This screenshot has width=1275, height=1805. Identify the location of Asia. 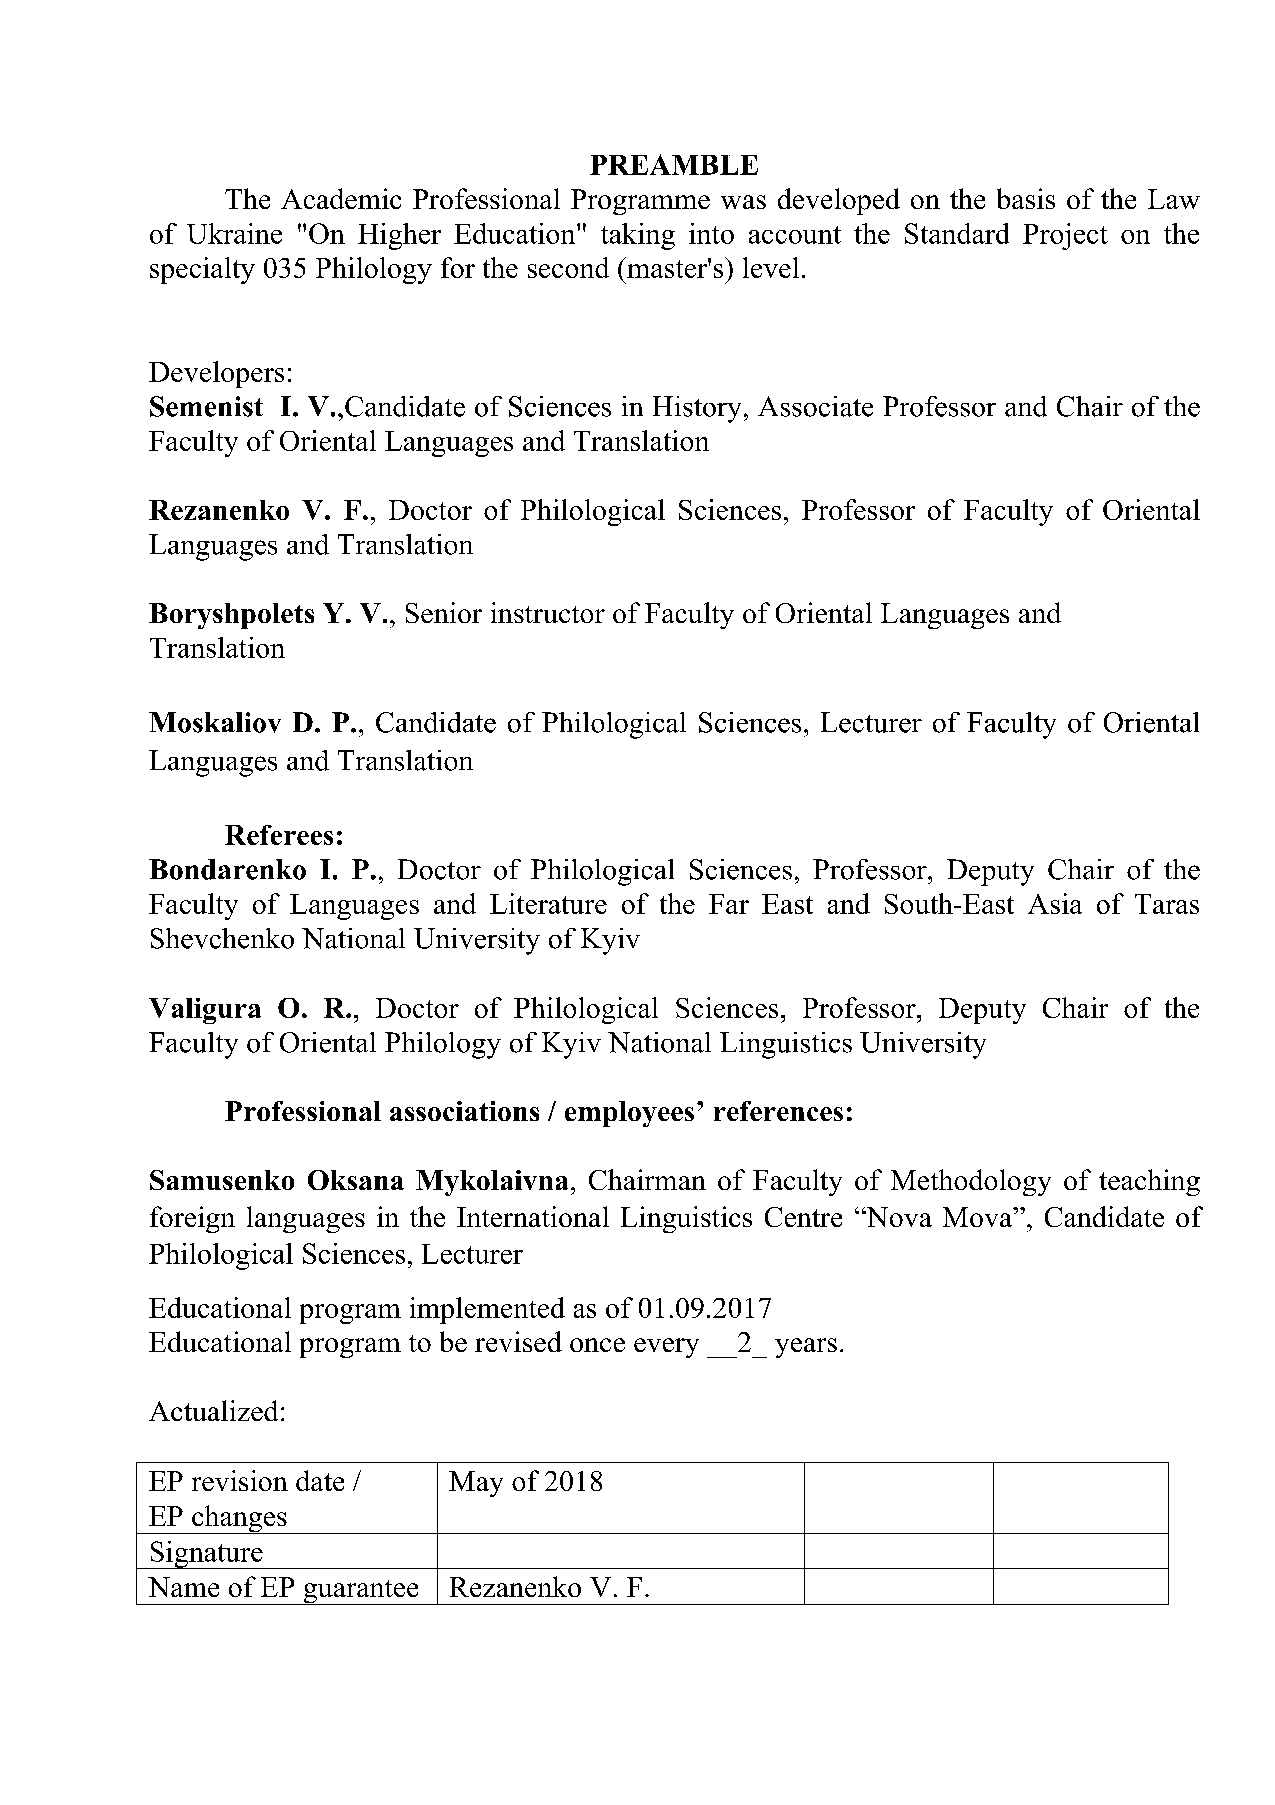
(1055, 903).
